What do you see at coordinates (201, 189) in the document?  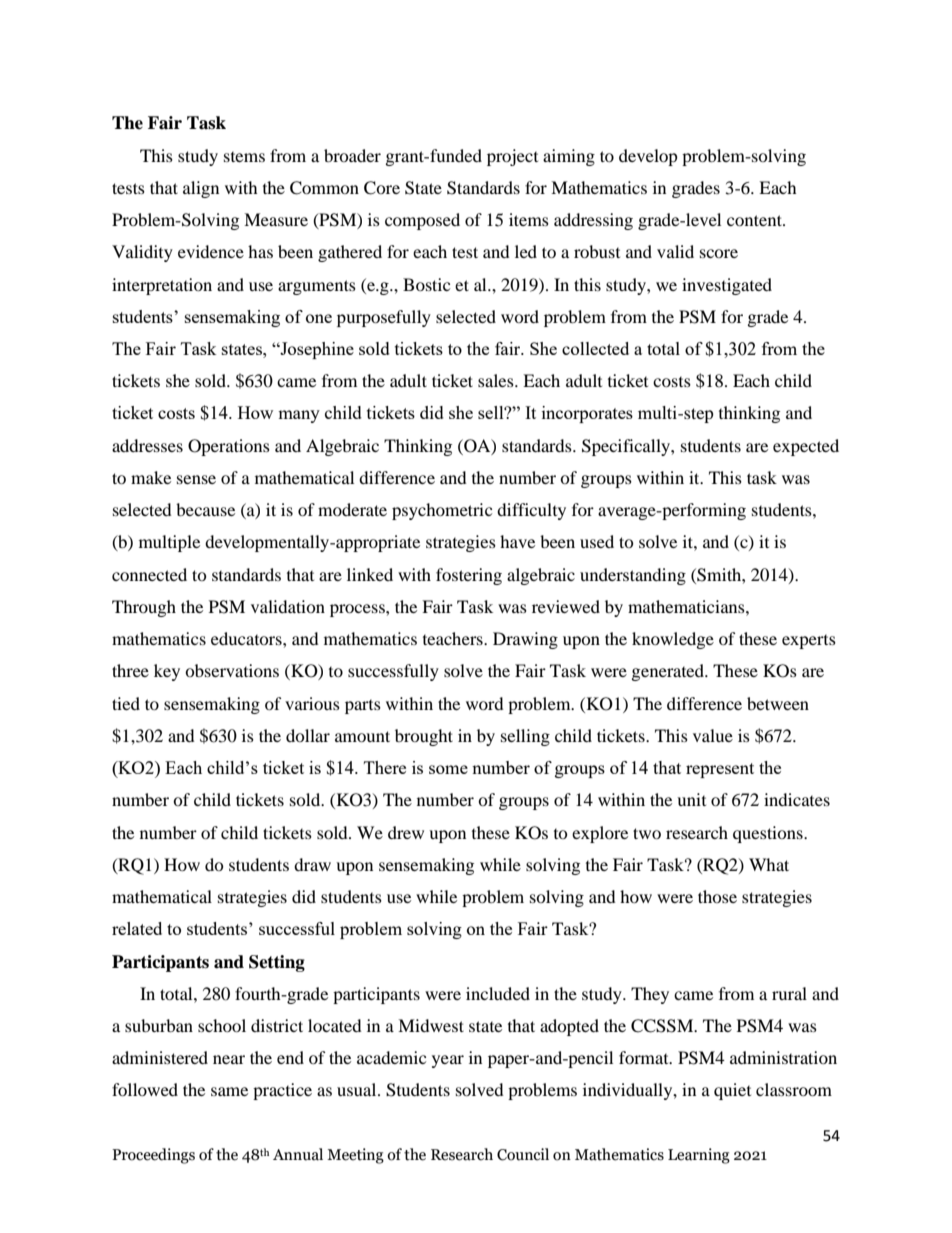 I see `align` at bounding box center [201, 189].
